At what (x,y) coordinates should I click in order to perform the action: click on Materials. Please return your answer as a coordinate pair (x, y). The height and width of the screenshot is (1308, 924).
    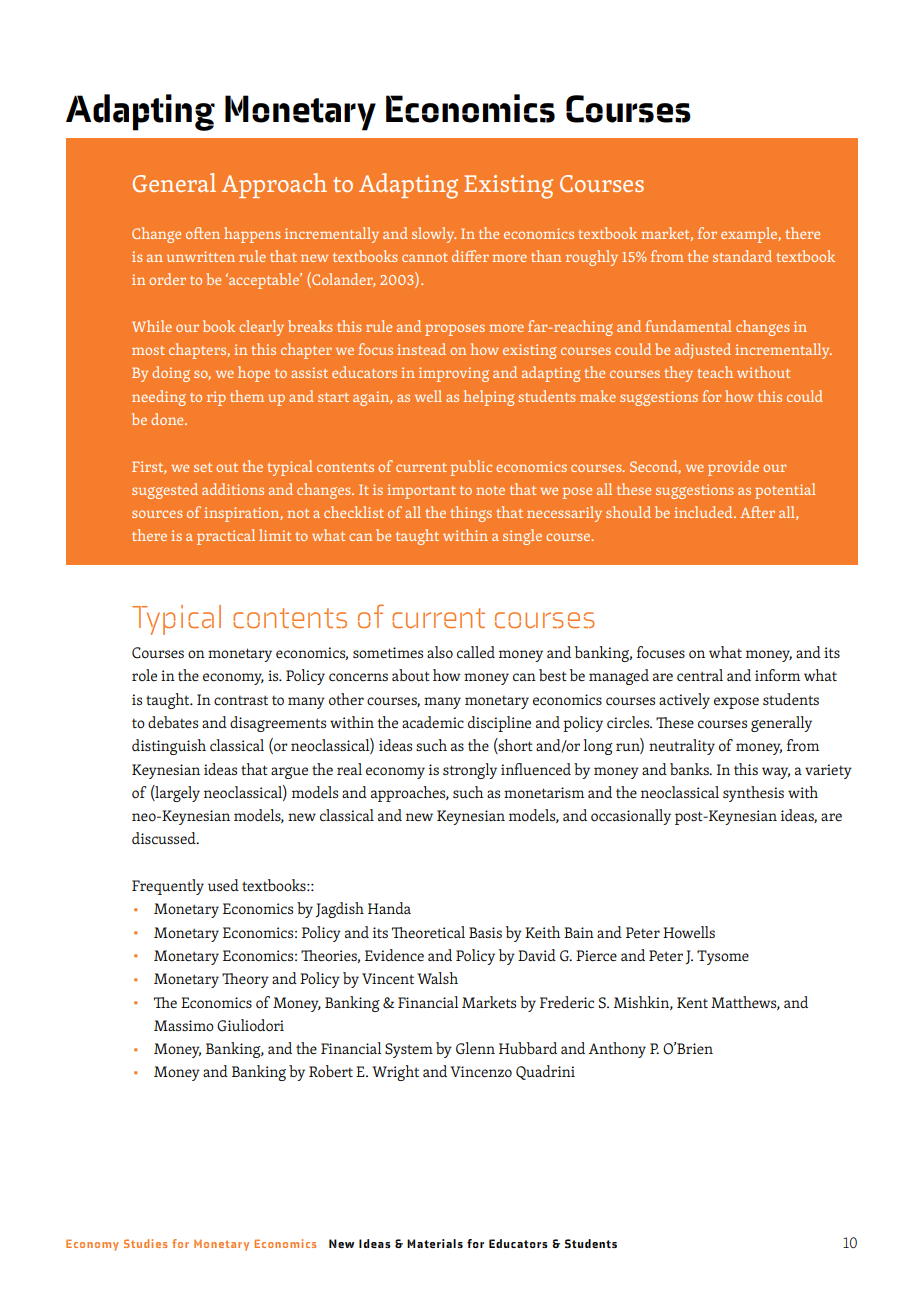
    Looking at the image, I should click on (435, 1243).
